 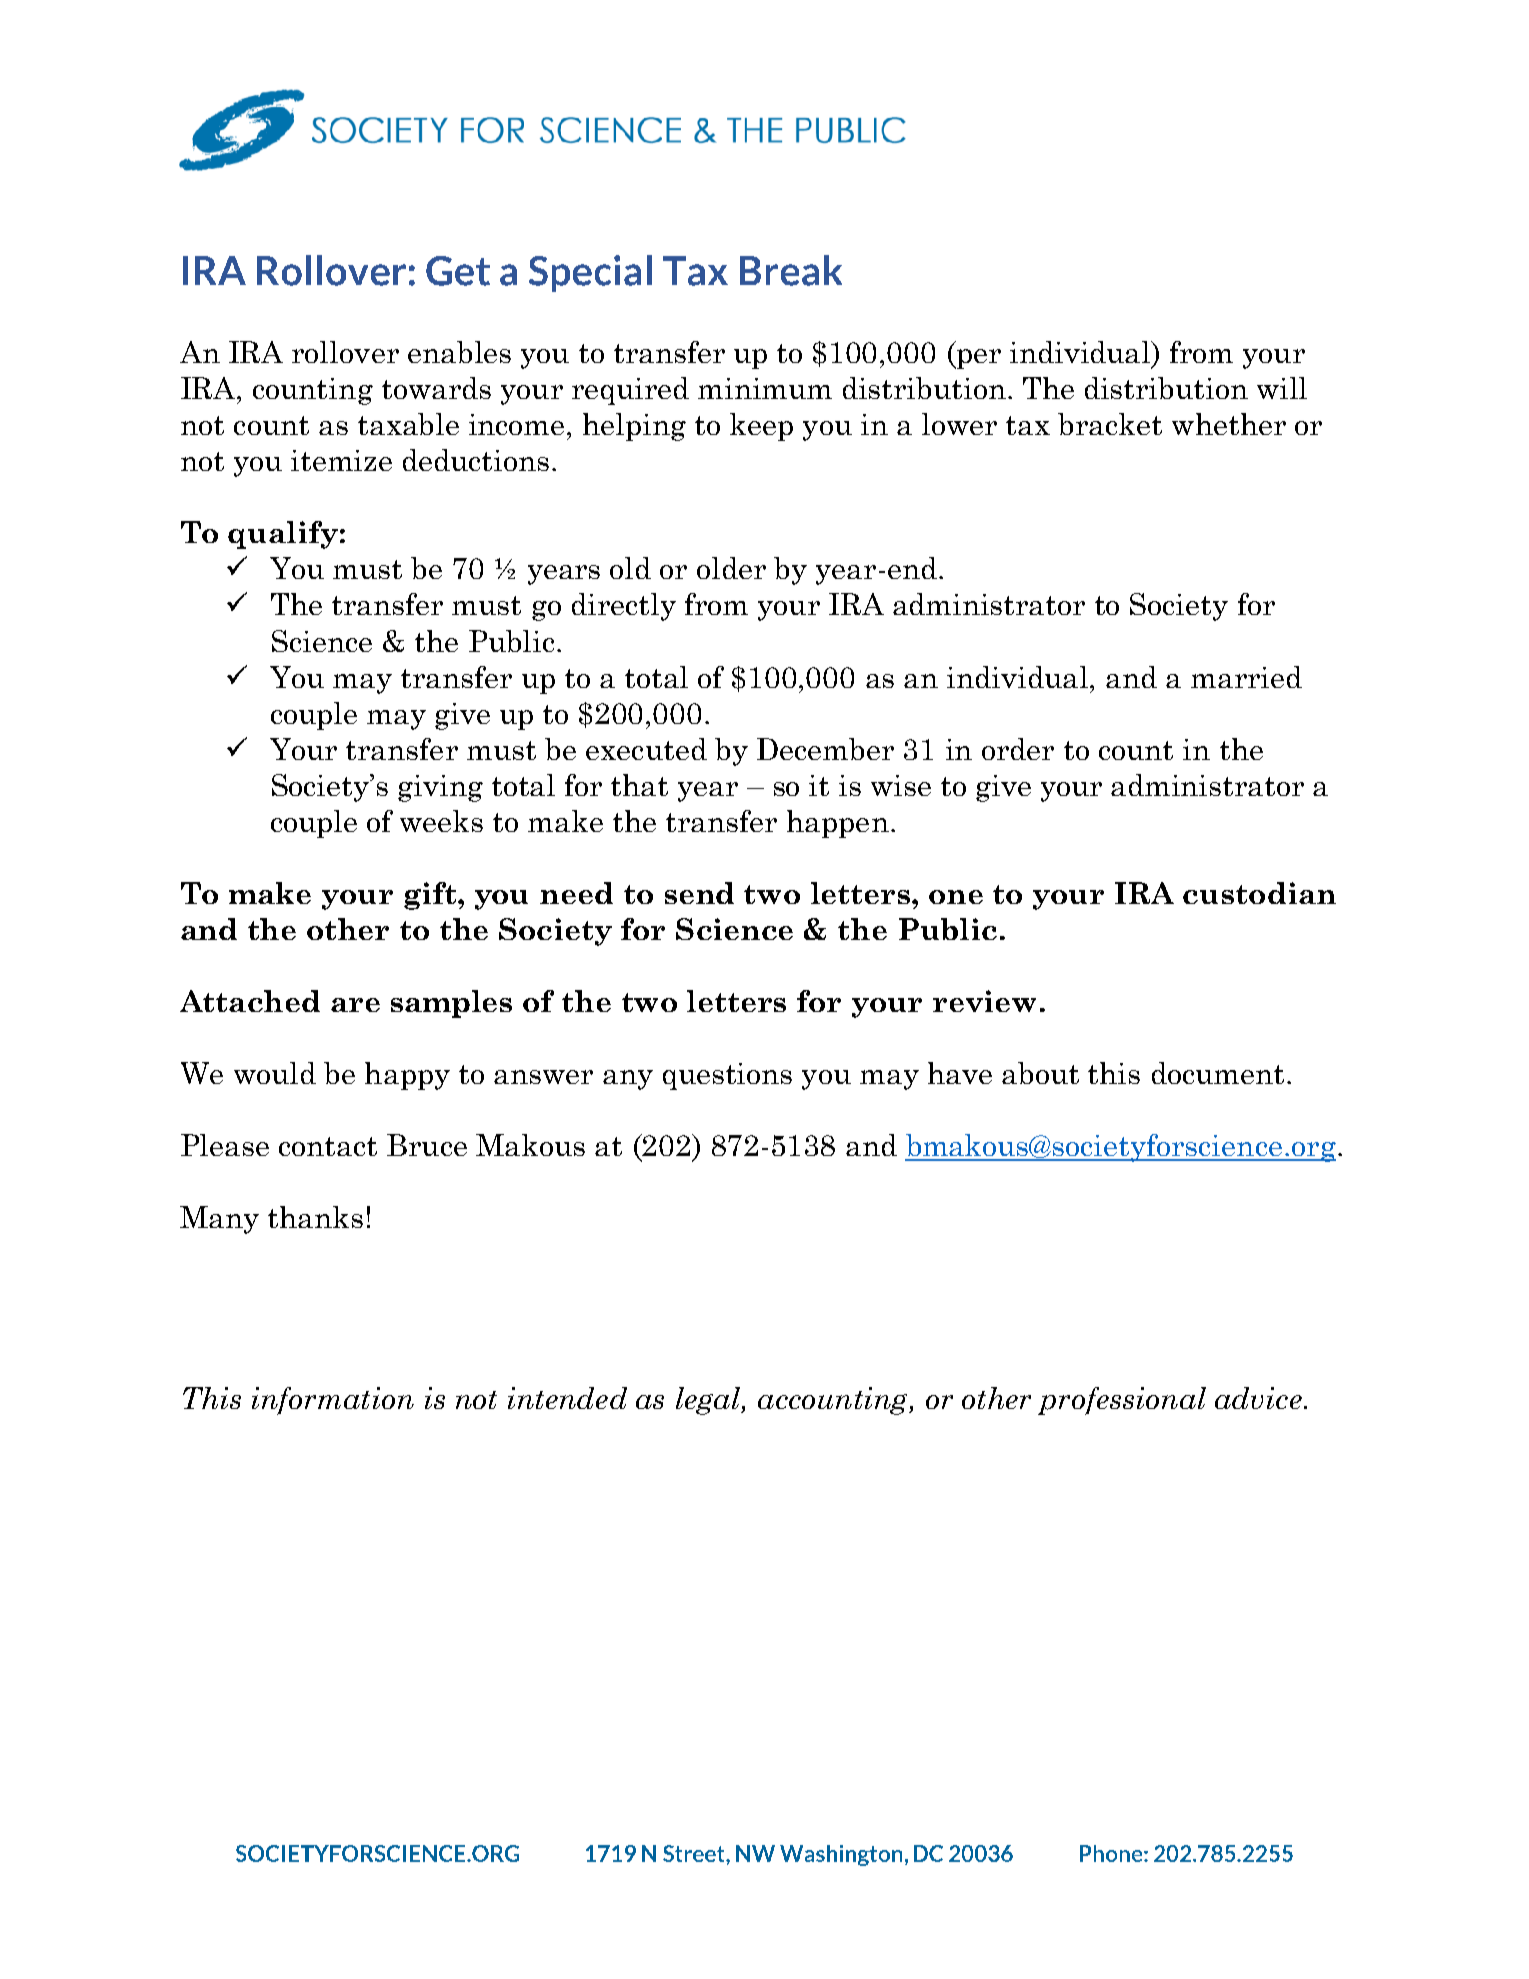 I want to click on whether, so click(x=1229, y=424).
